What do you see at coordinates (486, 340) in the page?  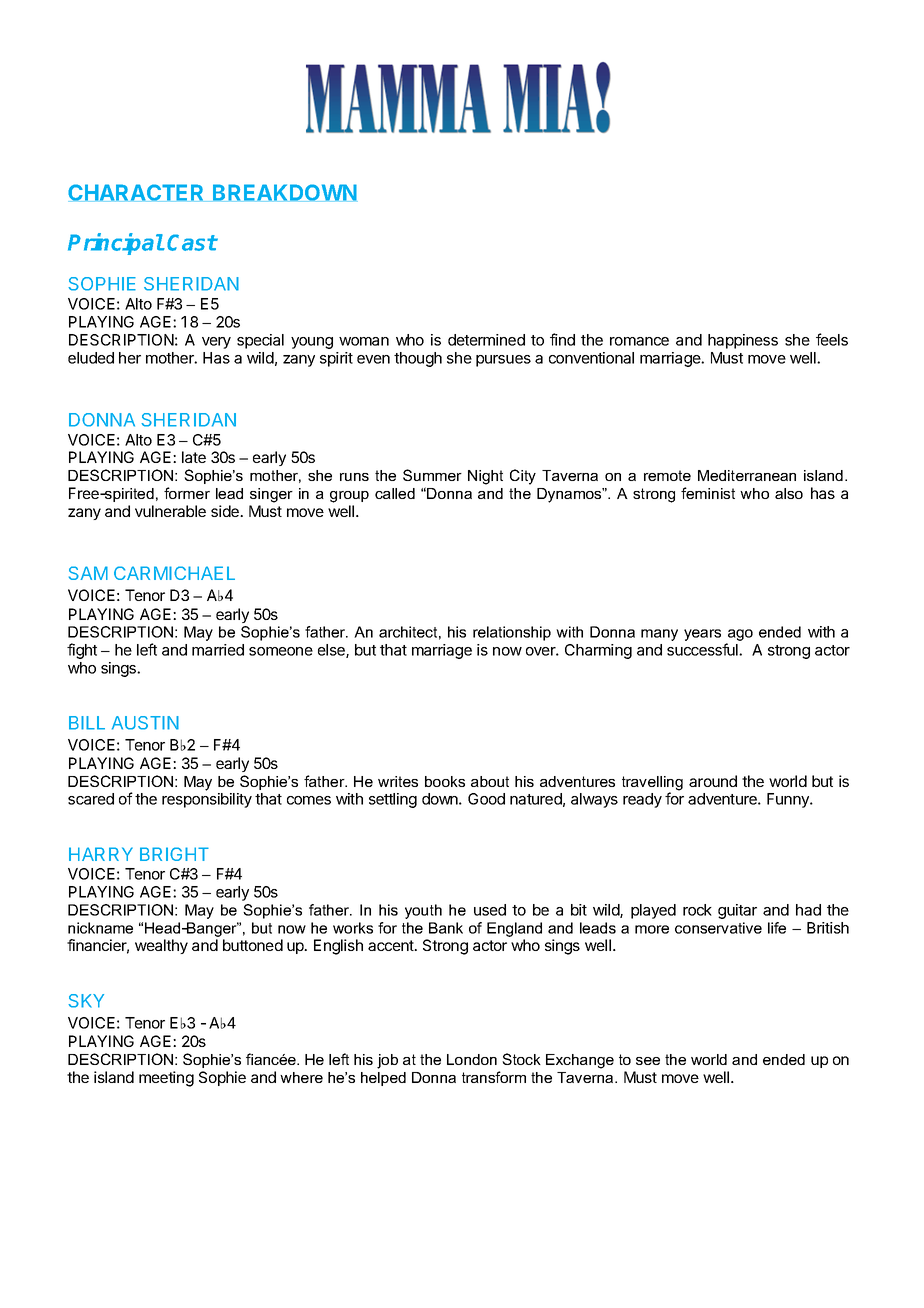 I see `determined` at bounding box center [486, 340].
